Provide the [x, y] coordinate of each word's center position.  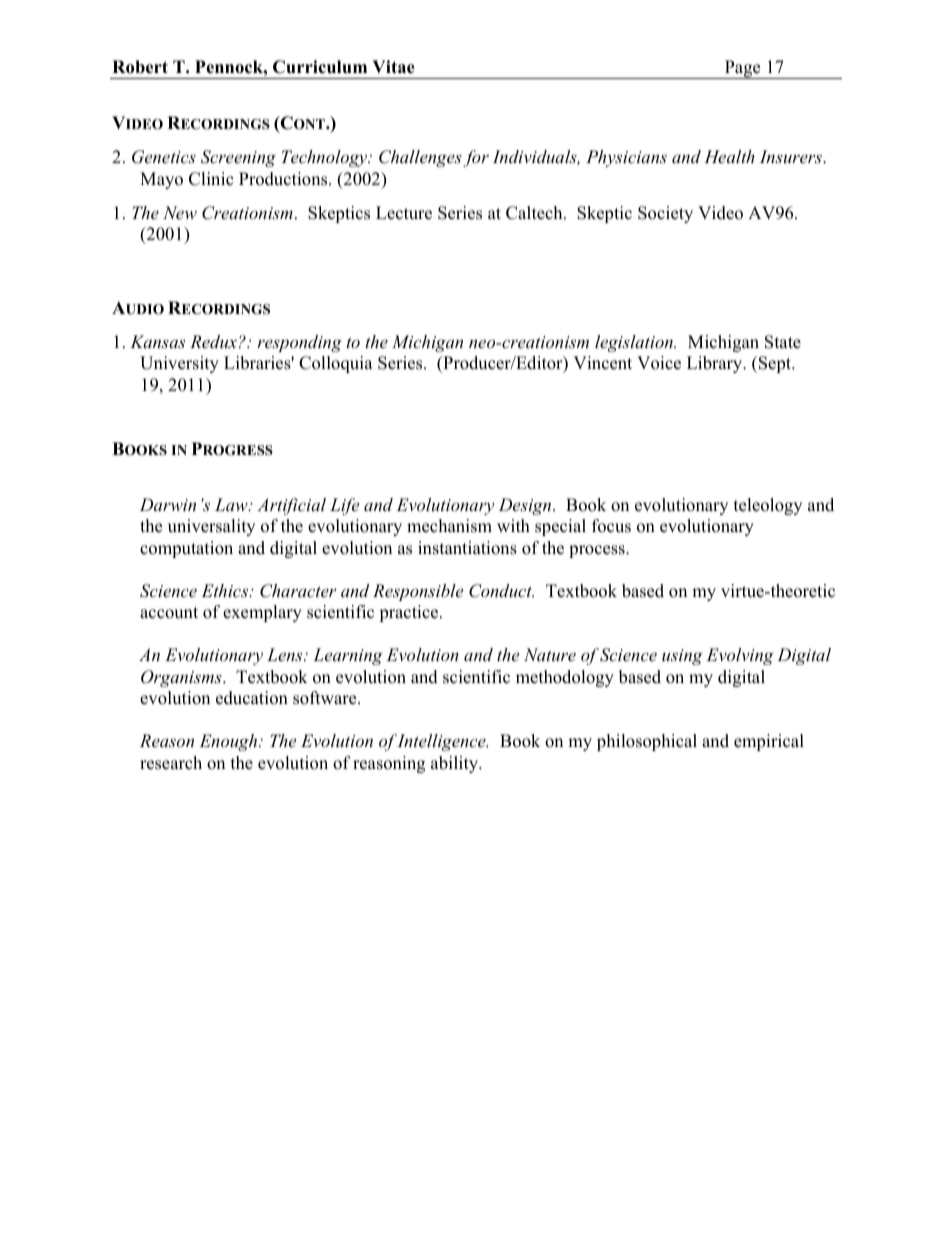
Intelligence [442, 742]
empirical [769, 742]
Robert [140, 67]
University [179, 364]
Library [716, 364]
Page [742, 69]
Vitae [393, 67]
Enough [229, 742]
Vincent [602, 363]
